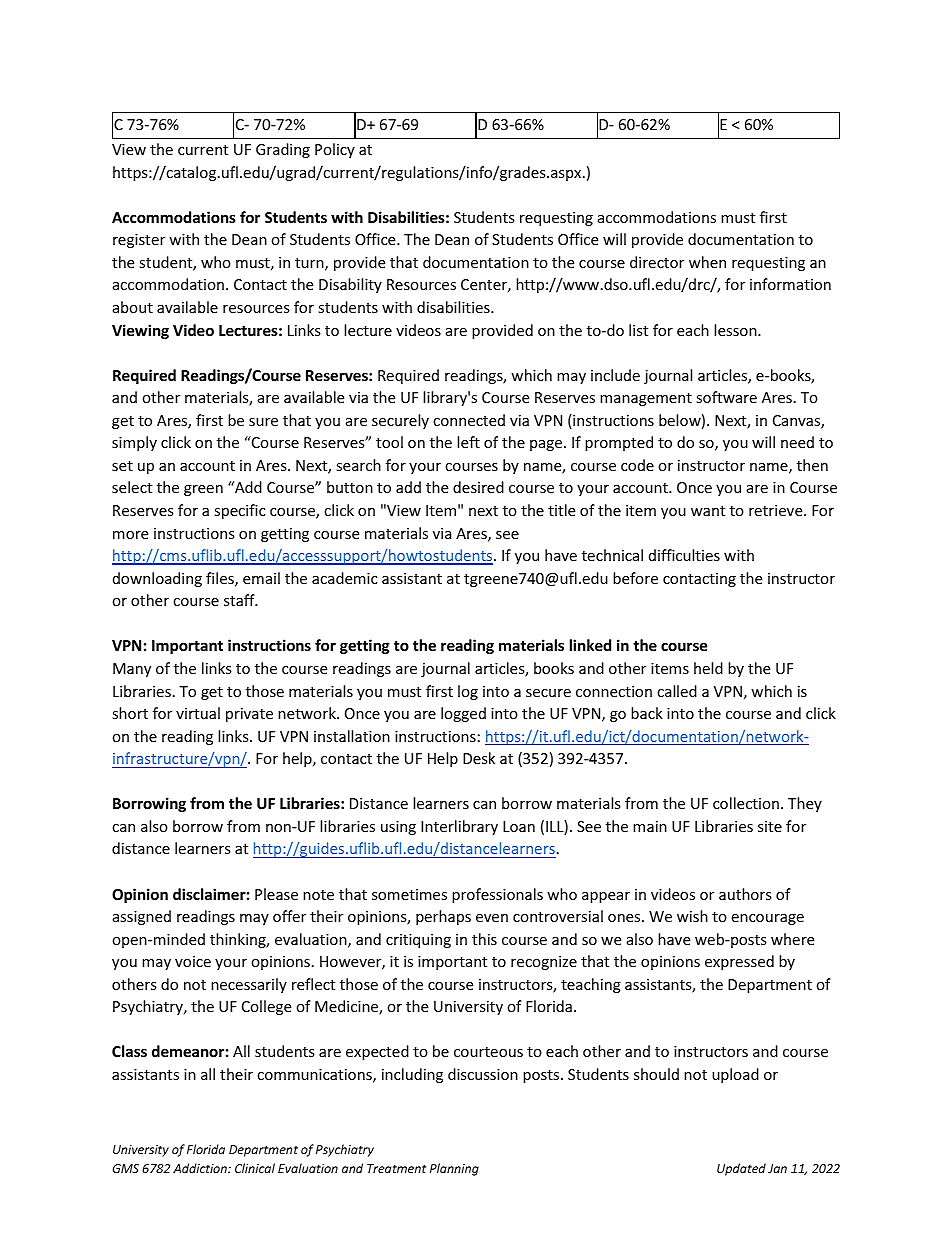  Describe the element at coordinates (454, 1169) in the document. I see `Planning` at that location.
